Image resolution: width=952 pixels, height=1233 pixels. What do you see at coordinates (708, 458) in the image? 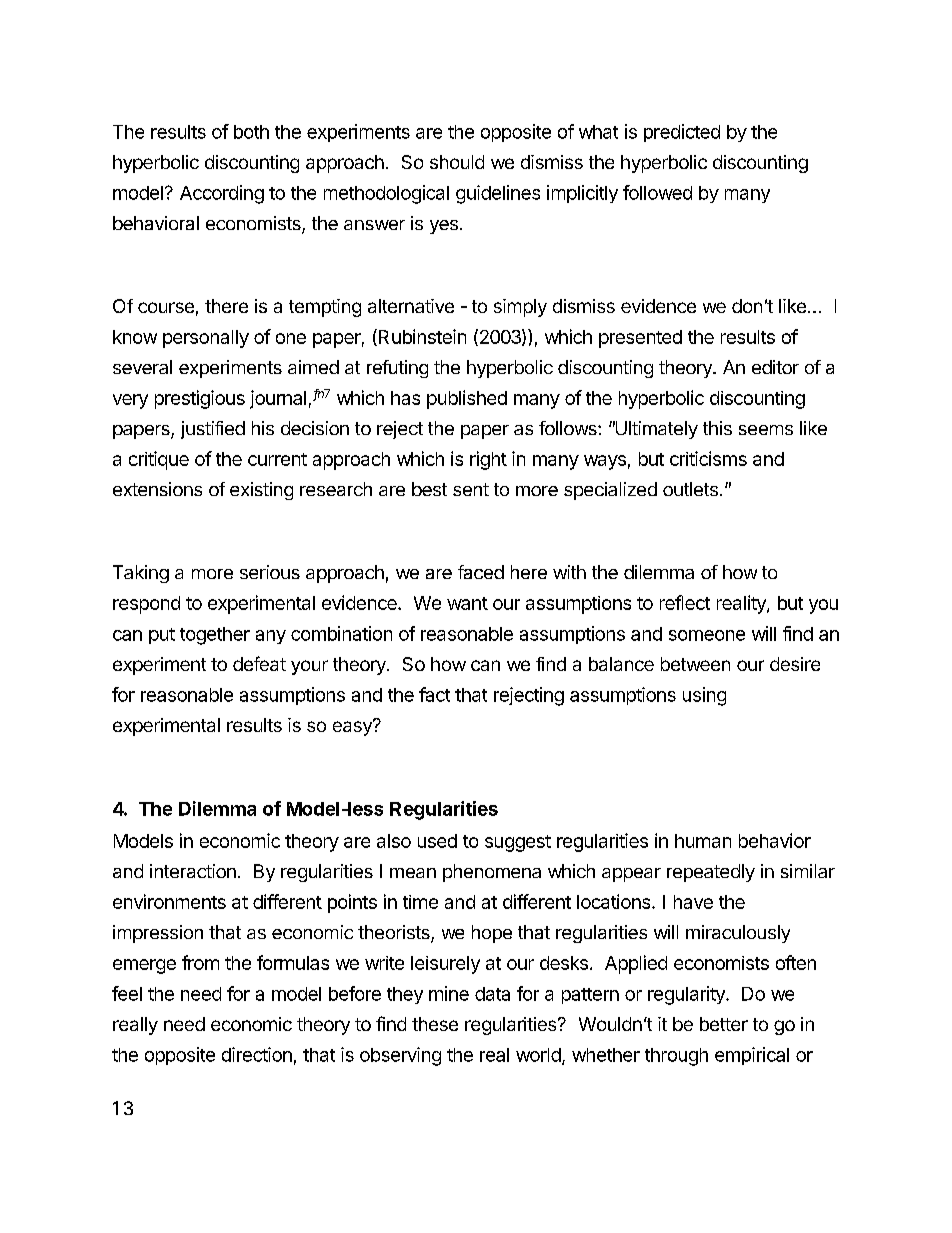
I see `criticisms` at bounding box center [708, 458].
